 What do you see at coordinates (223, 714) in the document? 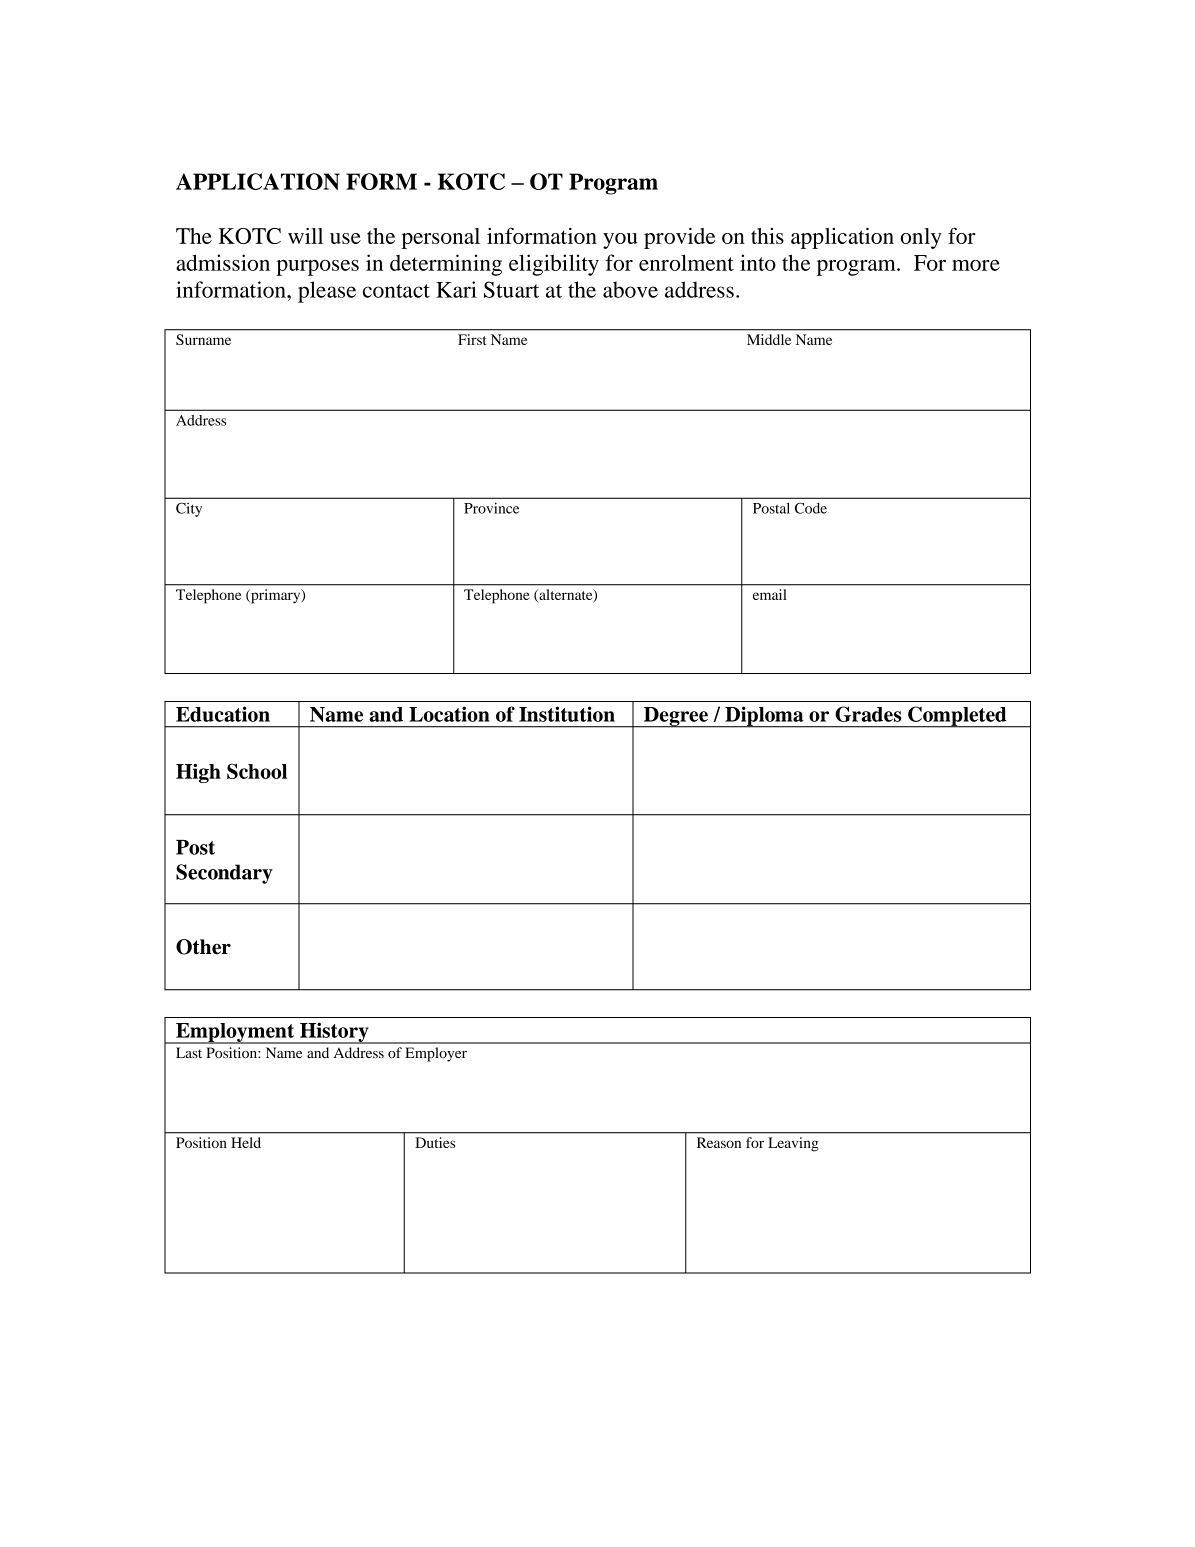
I see `Education` at bounding box center [223, 714].
